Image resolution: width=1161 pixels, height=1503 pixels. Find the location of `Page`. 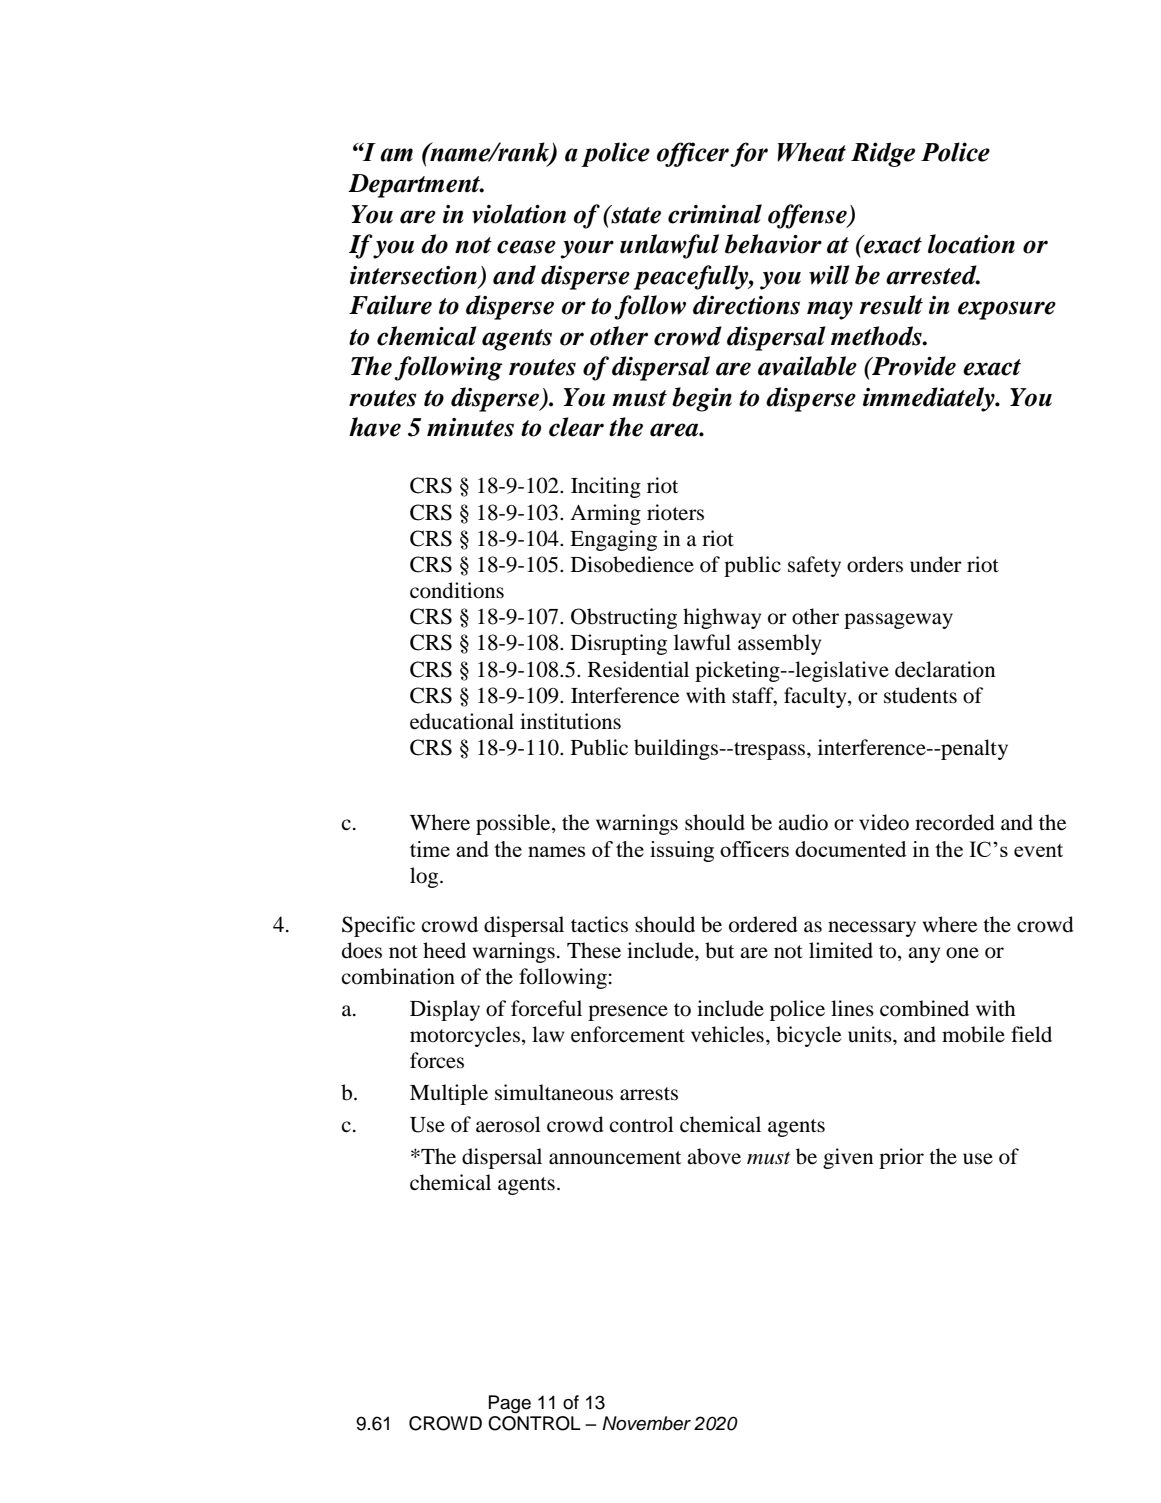

Page is located at coordinates (510, 1404).
